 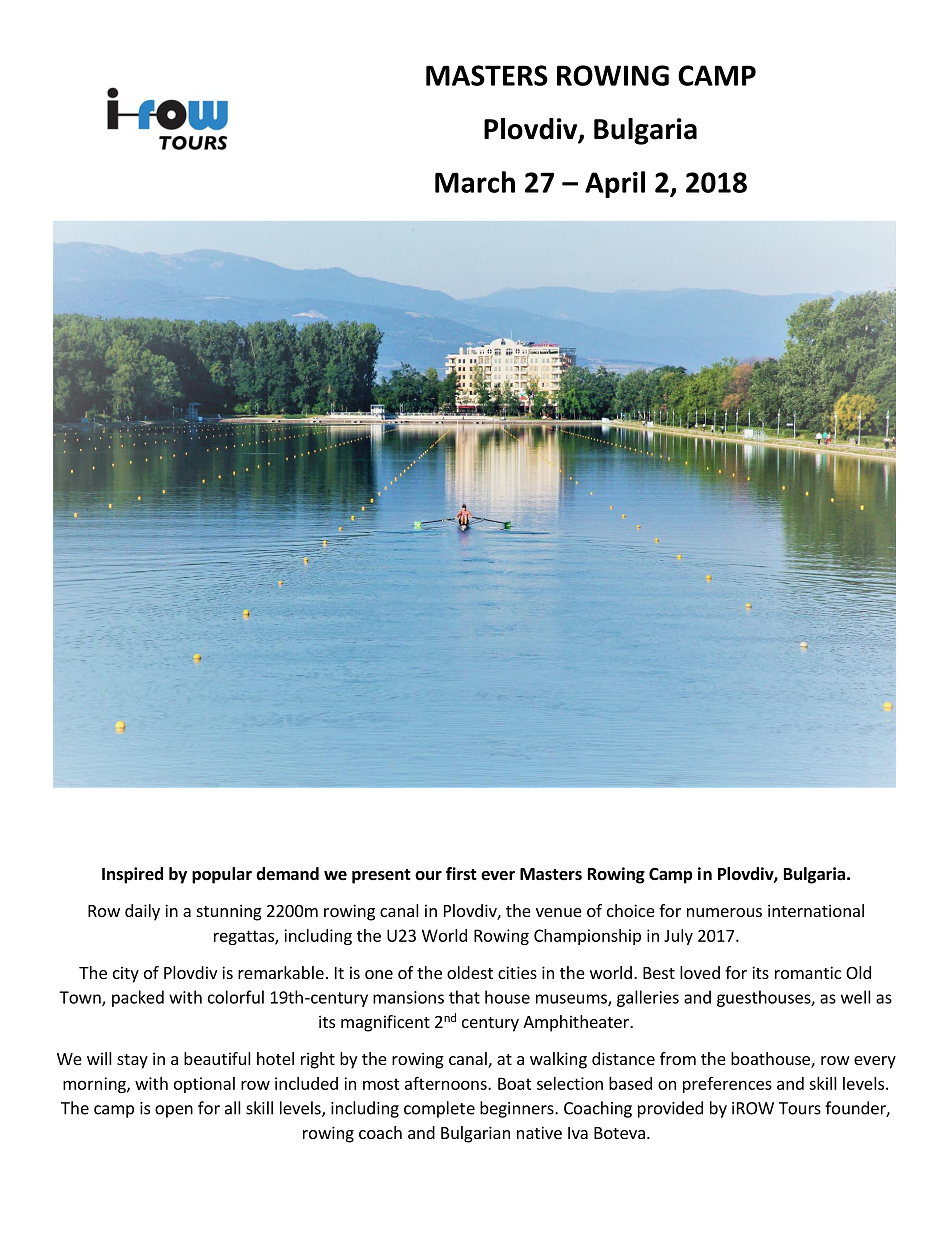 What do you see at coordinates (174, 1111) in the screenshot?
I see `open` at bounding box center [174, 1111].
